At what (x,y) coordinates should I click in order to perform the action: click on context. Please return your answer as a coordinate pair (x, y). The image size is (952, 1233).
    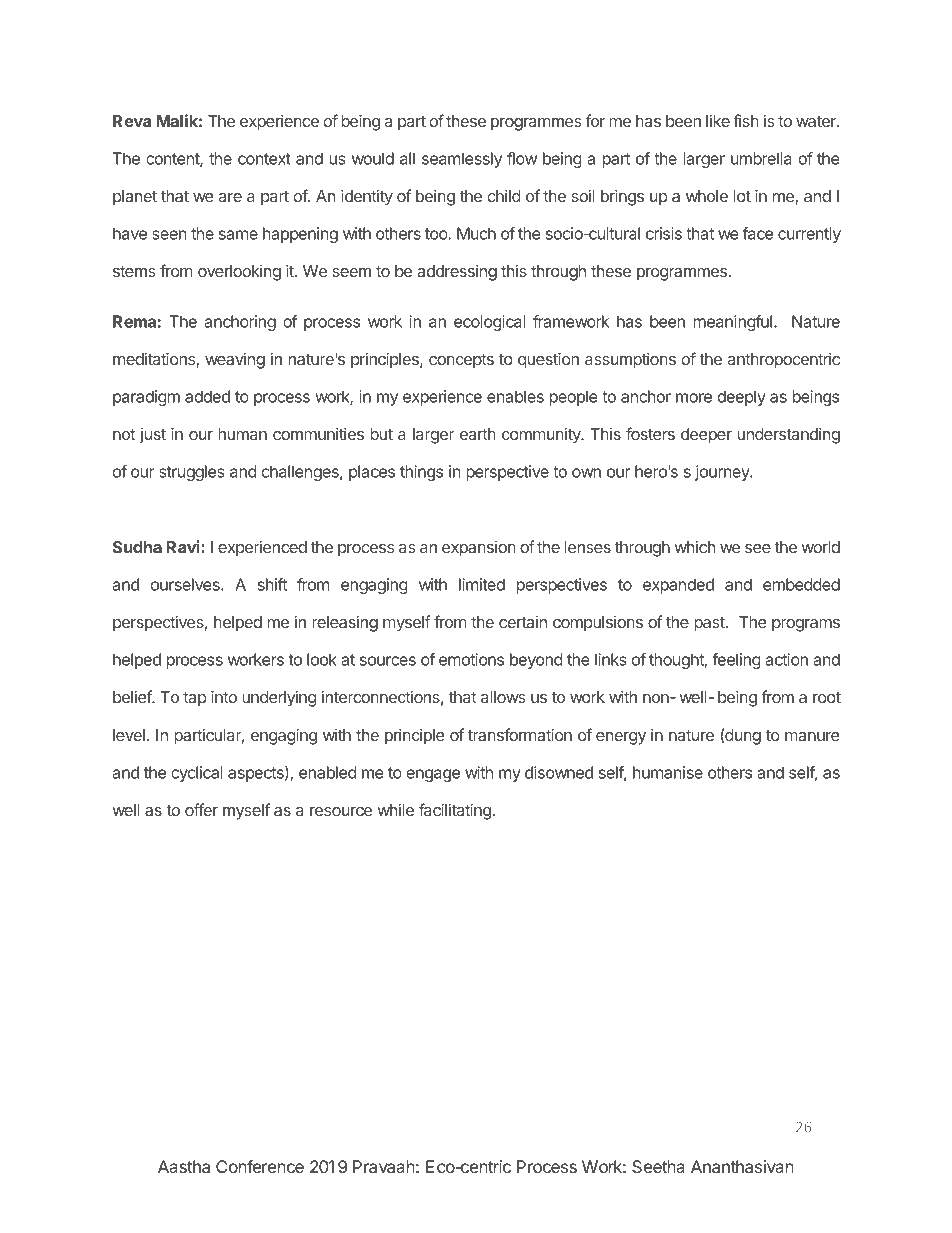
    Looking at the image, I should click on (264, 159).
